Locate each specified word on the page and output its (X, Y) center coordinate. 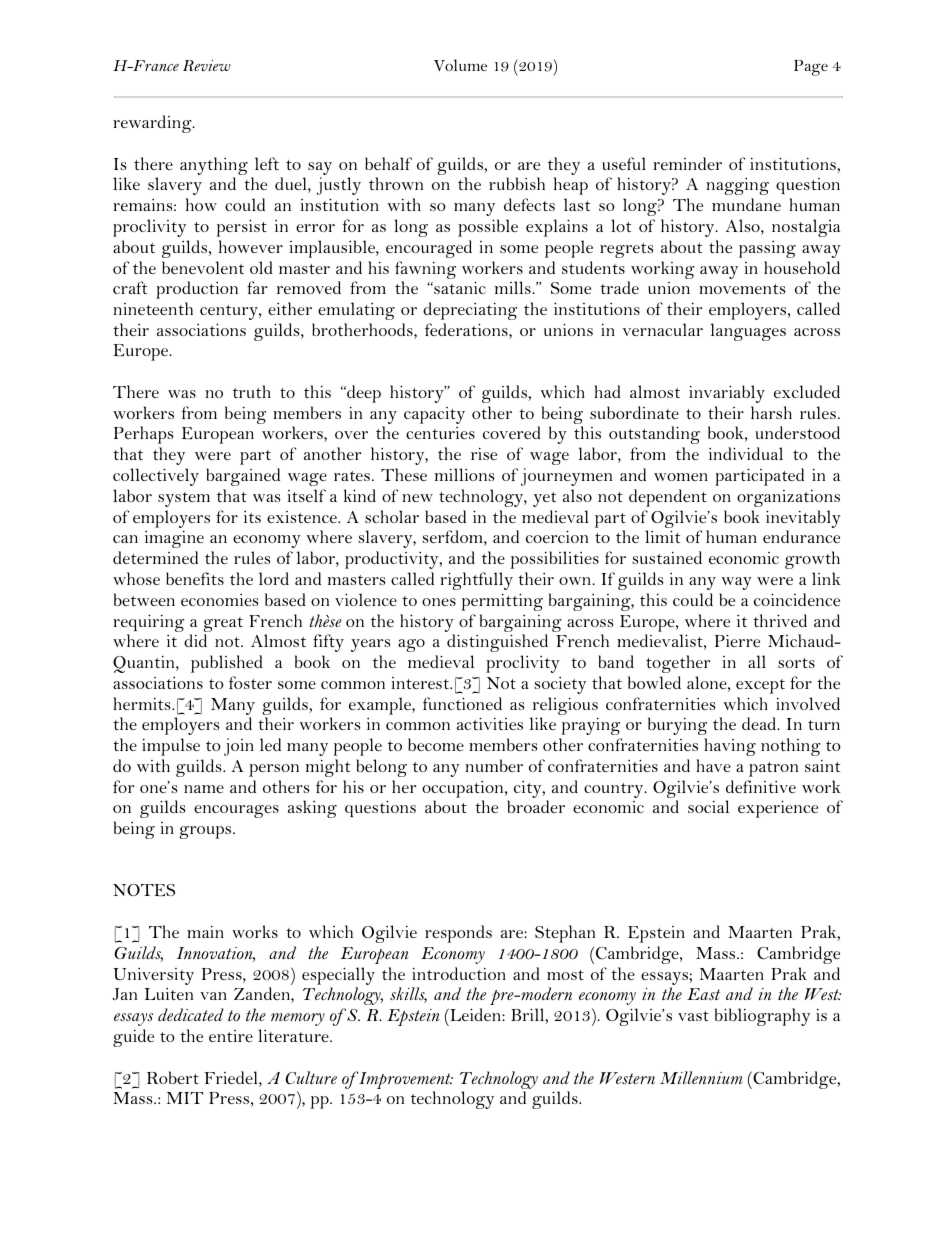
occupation (464, 789)
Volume (460, 65)
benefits (195, 578)
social (708, 806)
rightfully (476, 581)
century (230, 312)
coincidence (797, 599)
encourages (236, 811)
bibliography (762, 1017)
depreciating (470, 311)
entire (231, 1036)
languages (748, 332)
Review (207, 65)
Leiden (475, 1014)
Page (811, 68)
